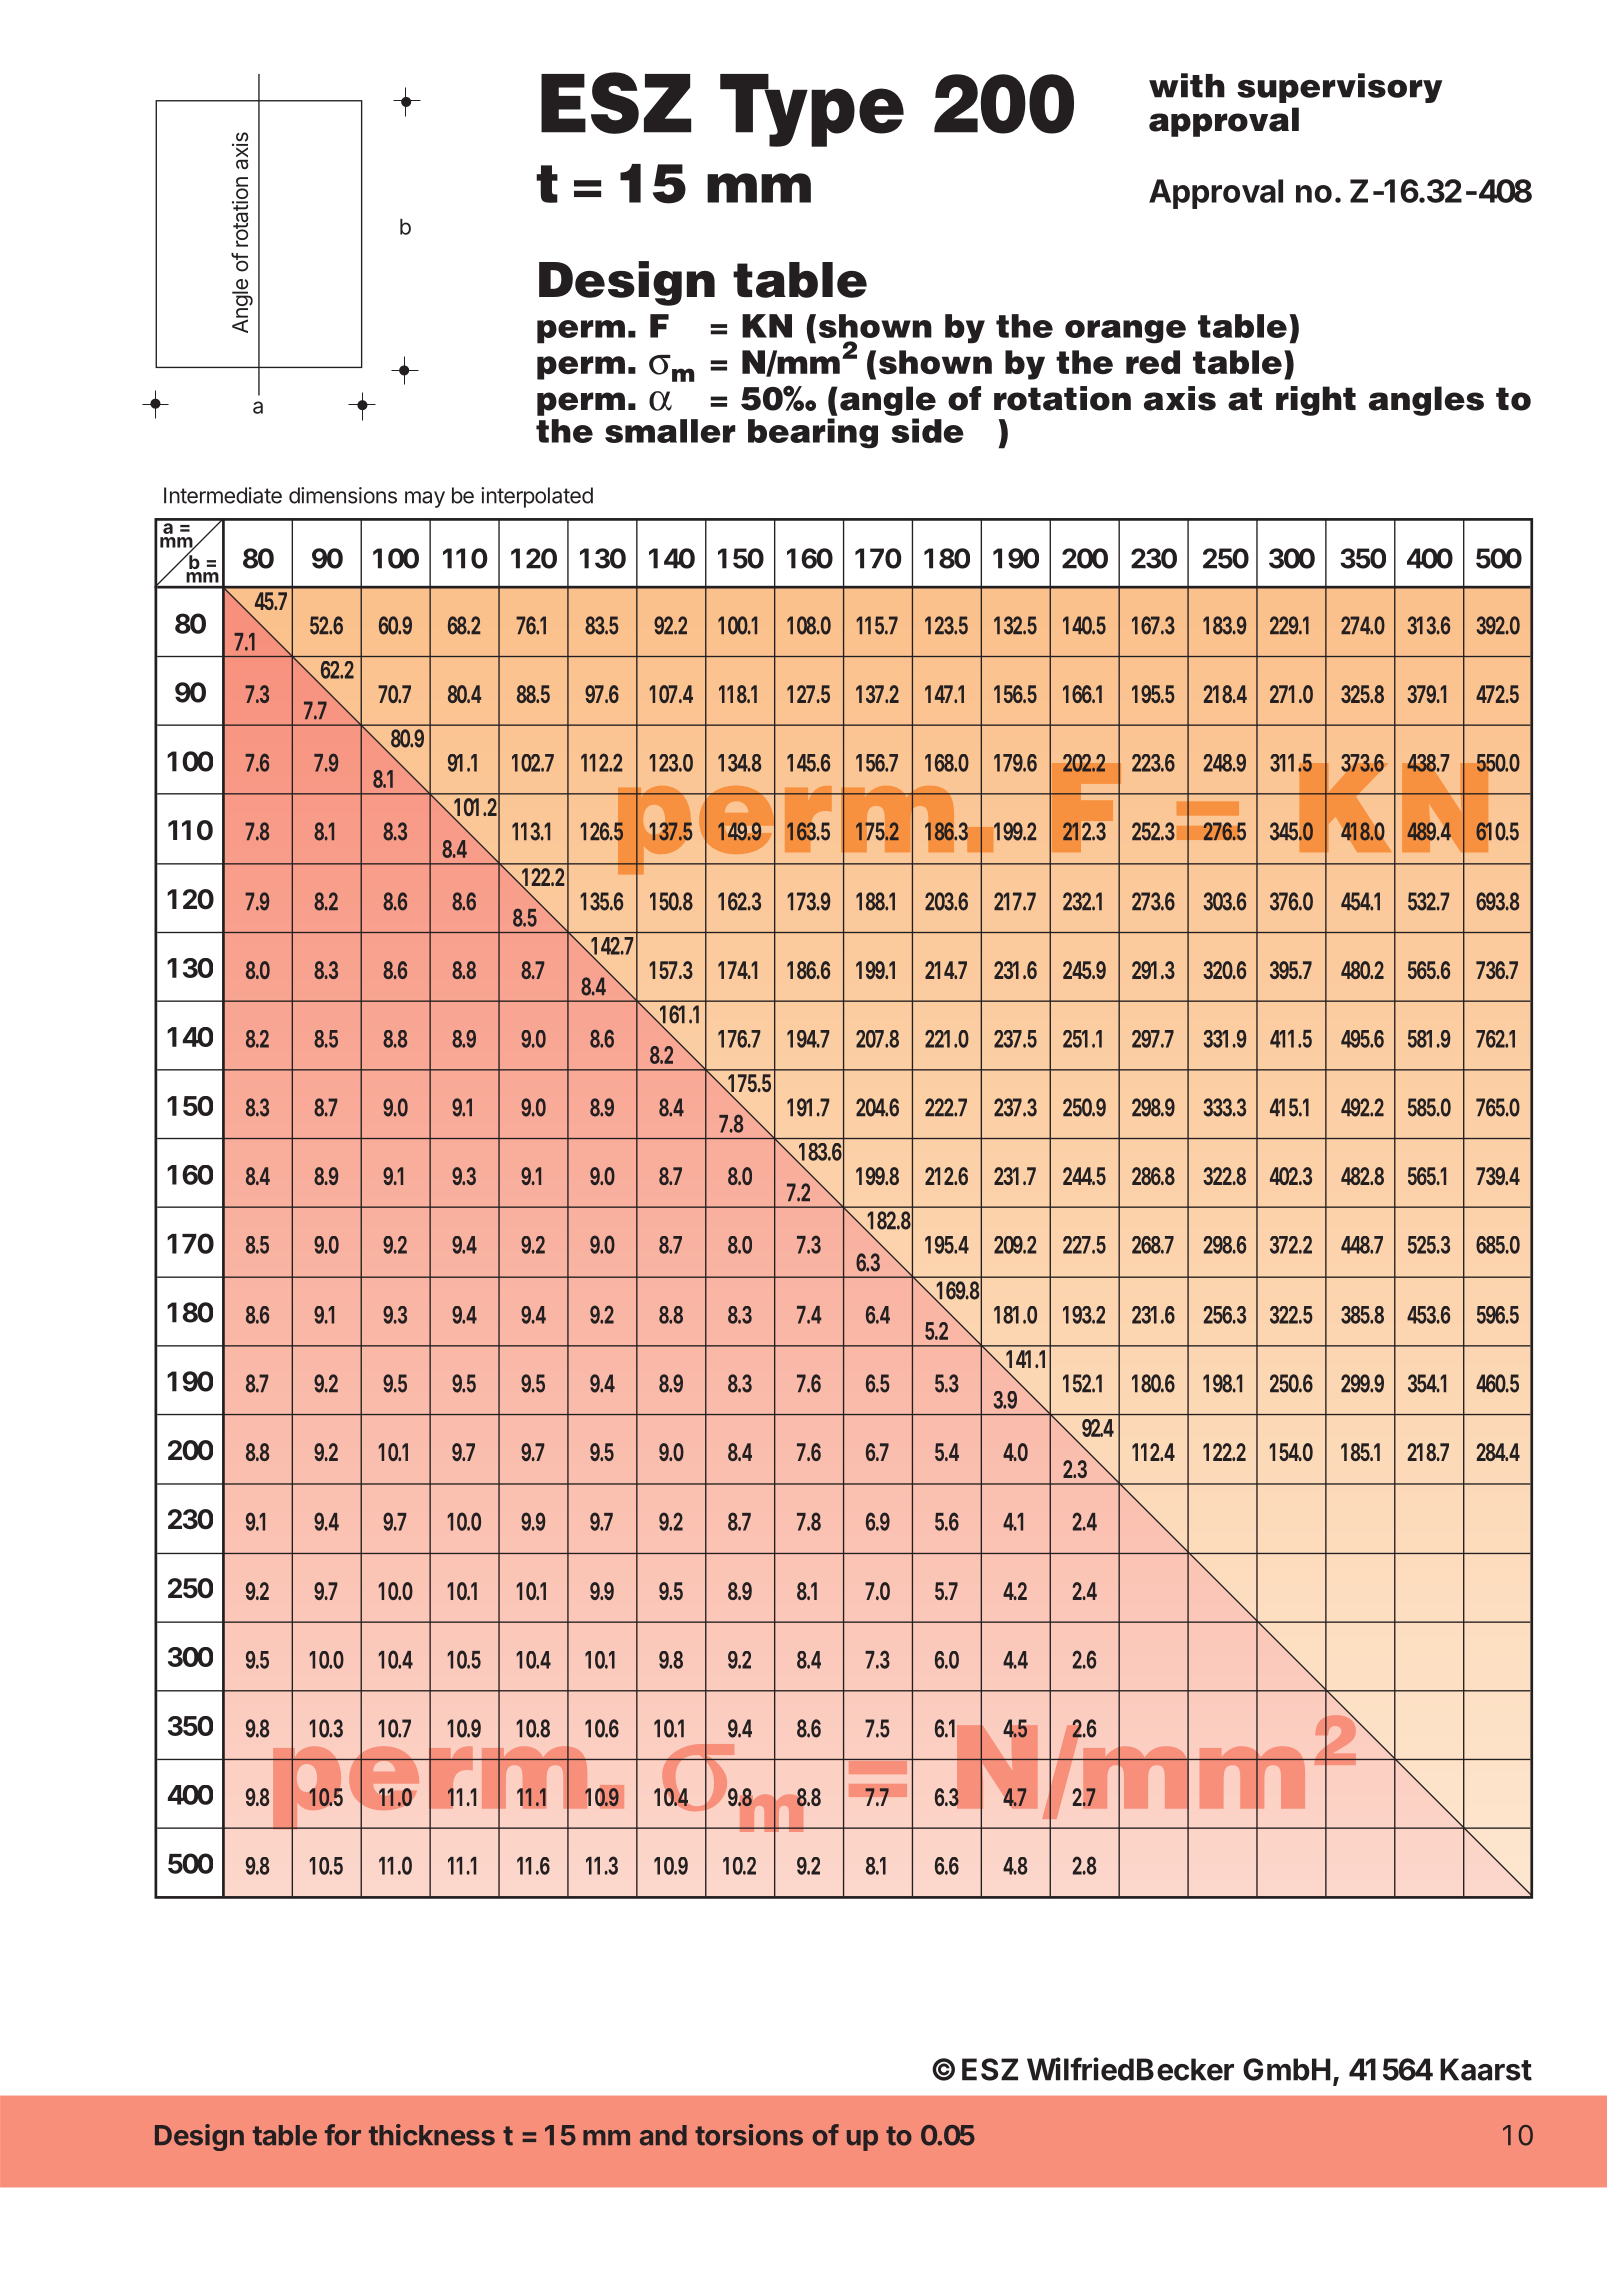 This image has height=2272, width=1607. Describe the element at coordinates (537, 497) in the image. I see `interpolated` at that location.
